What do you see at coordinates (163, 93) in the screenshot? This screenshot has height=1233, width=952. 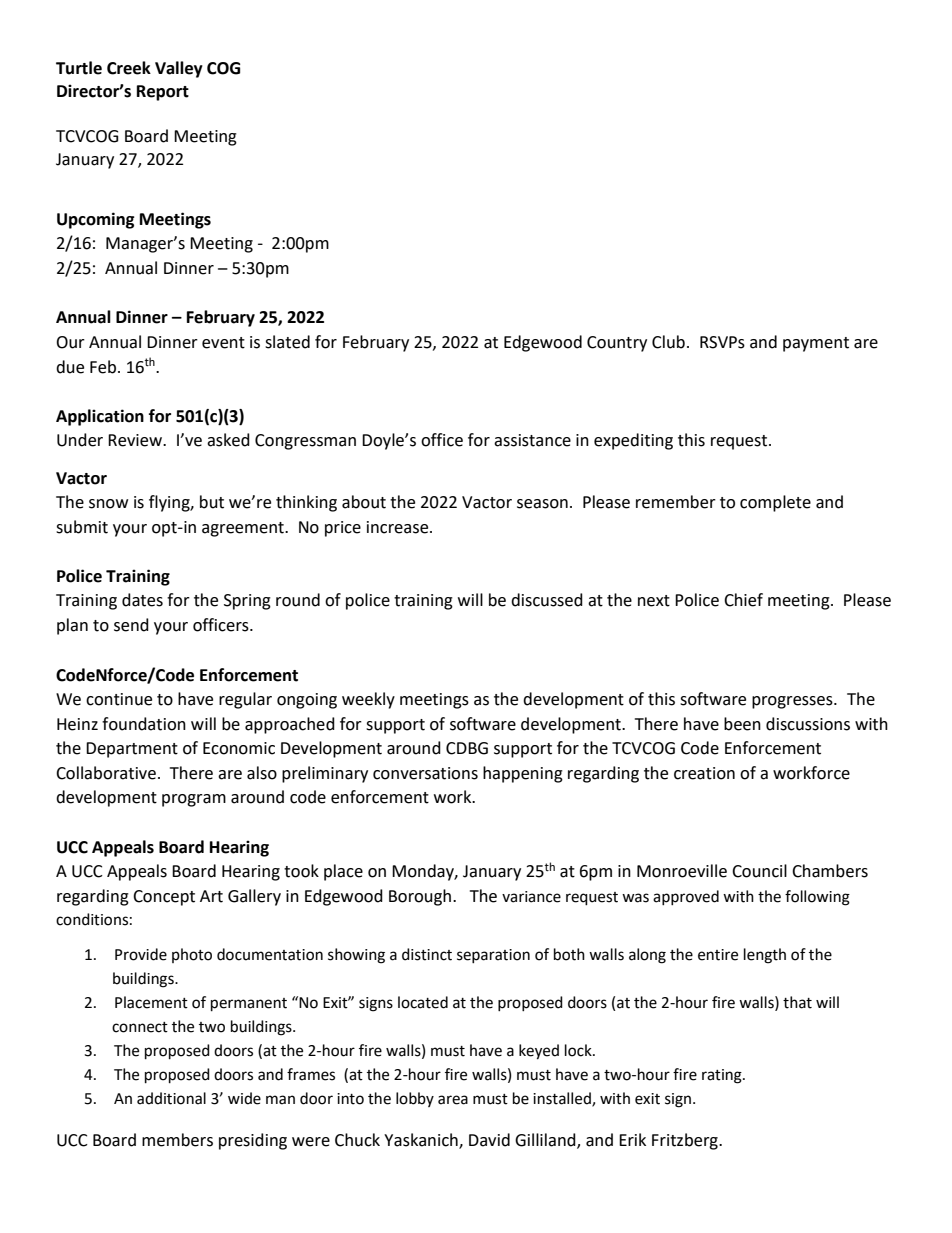 I see `Report` at bounding box center [163, 93].
